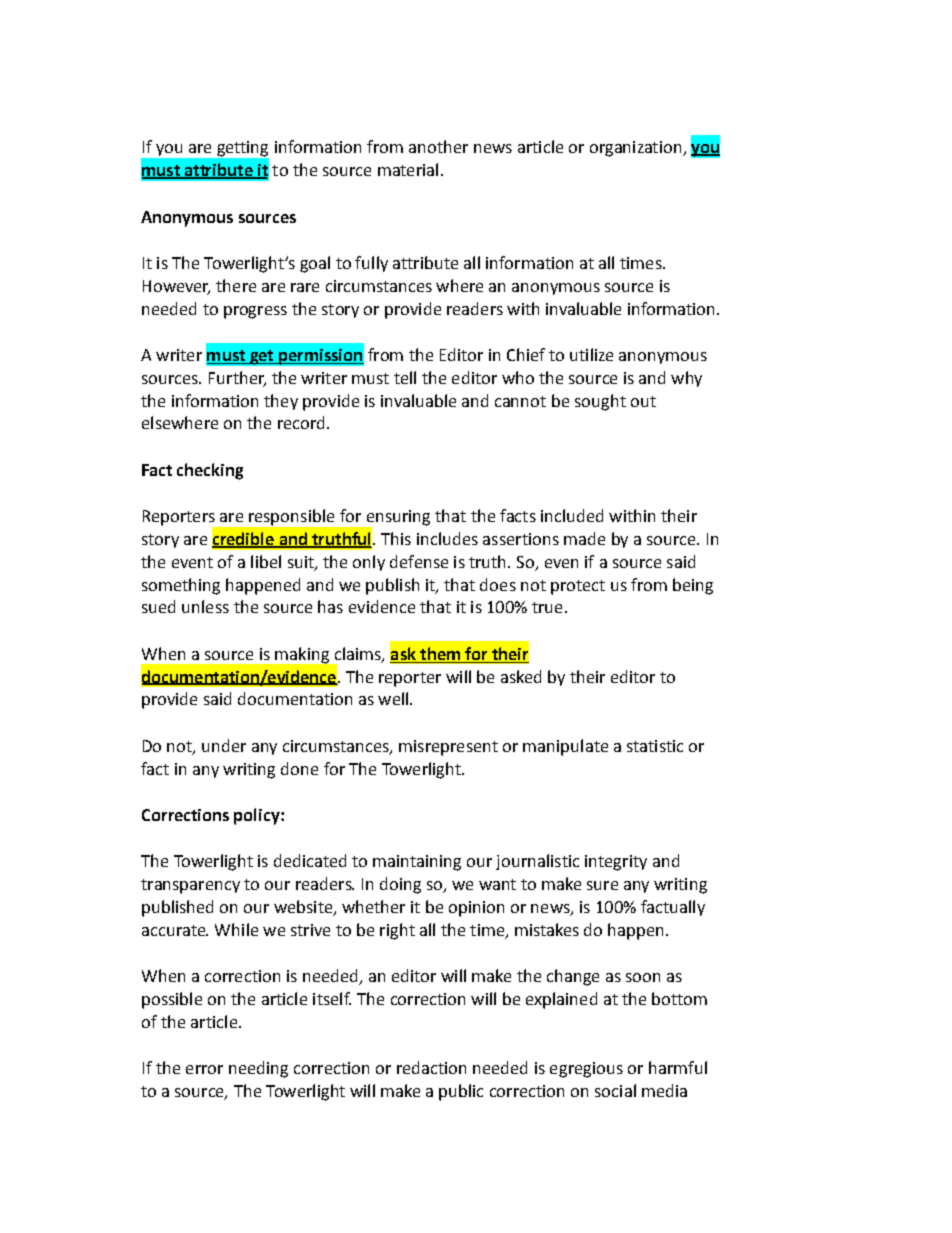 Image resolution: width=952 pixels, height=1233 pixels. Describe the element at coordinates (643, 401) in the page. I see `out` at that location.
